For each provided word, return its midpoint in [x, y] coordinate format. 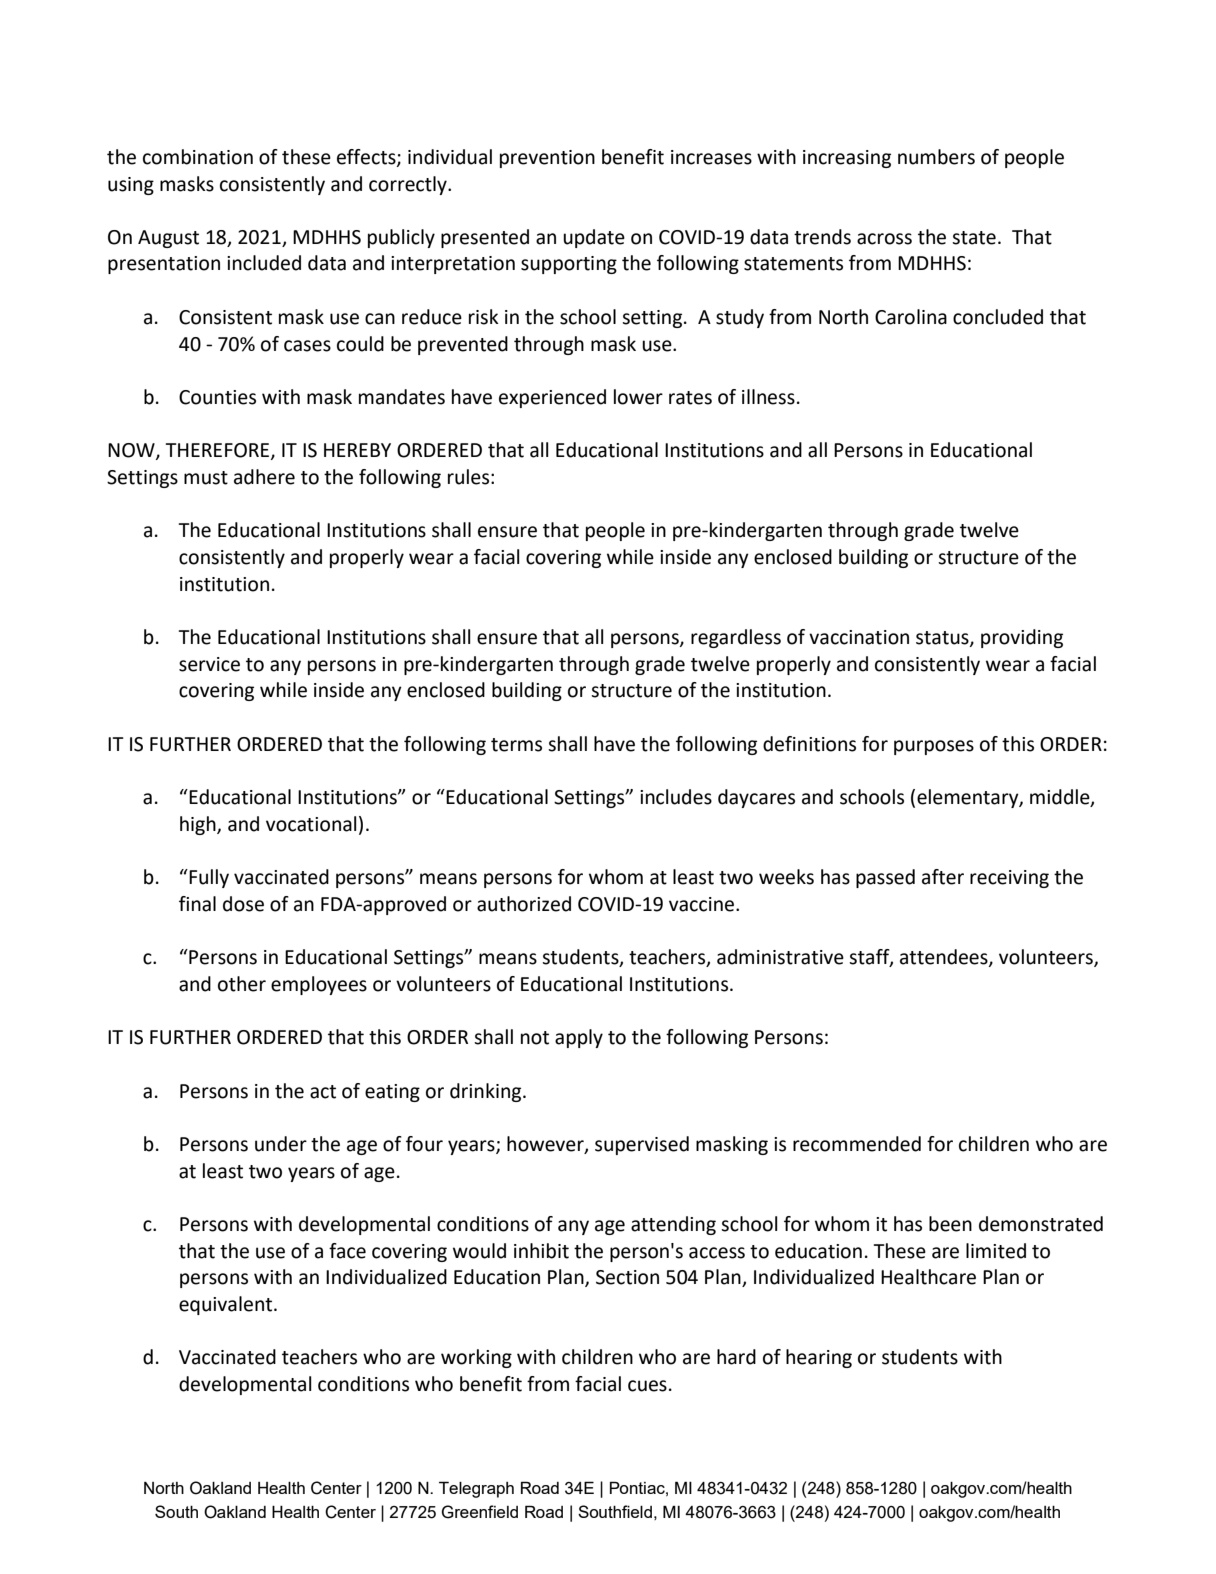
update [594, 238]
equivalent [227, 1305]
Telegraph [476, 1489]
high [199, 825]
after [943, 877]
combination [198, 157]
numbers [936, 157]
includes [676, 797]
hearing [819, 1358]
